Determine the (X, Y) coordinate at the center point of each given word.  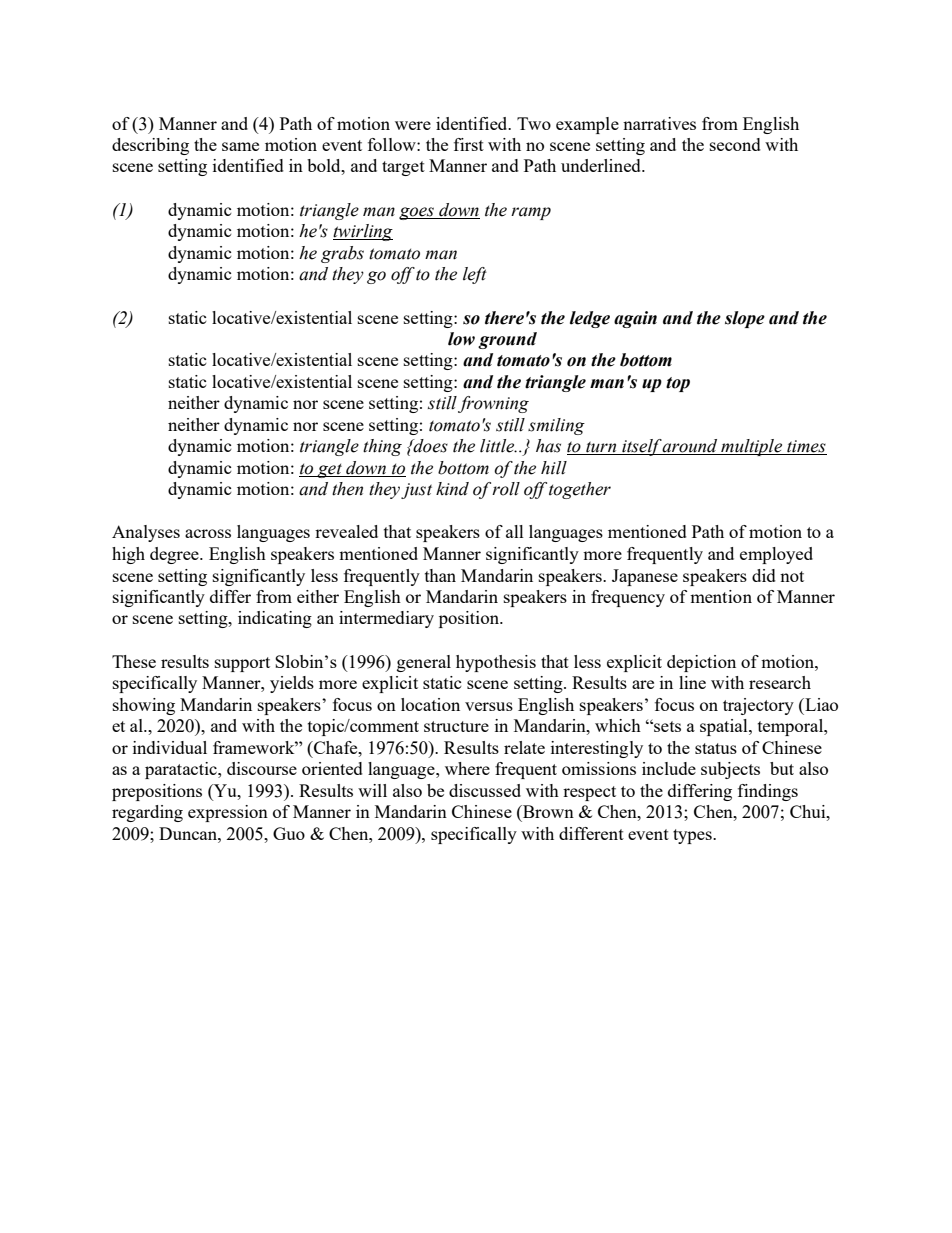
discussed (485, 790)
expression (228, 813)
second (735, 144)
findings (768, 792)
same (240, 146)
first (469, 144)
